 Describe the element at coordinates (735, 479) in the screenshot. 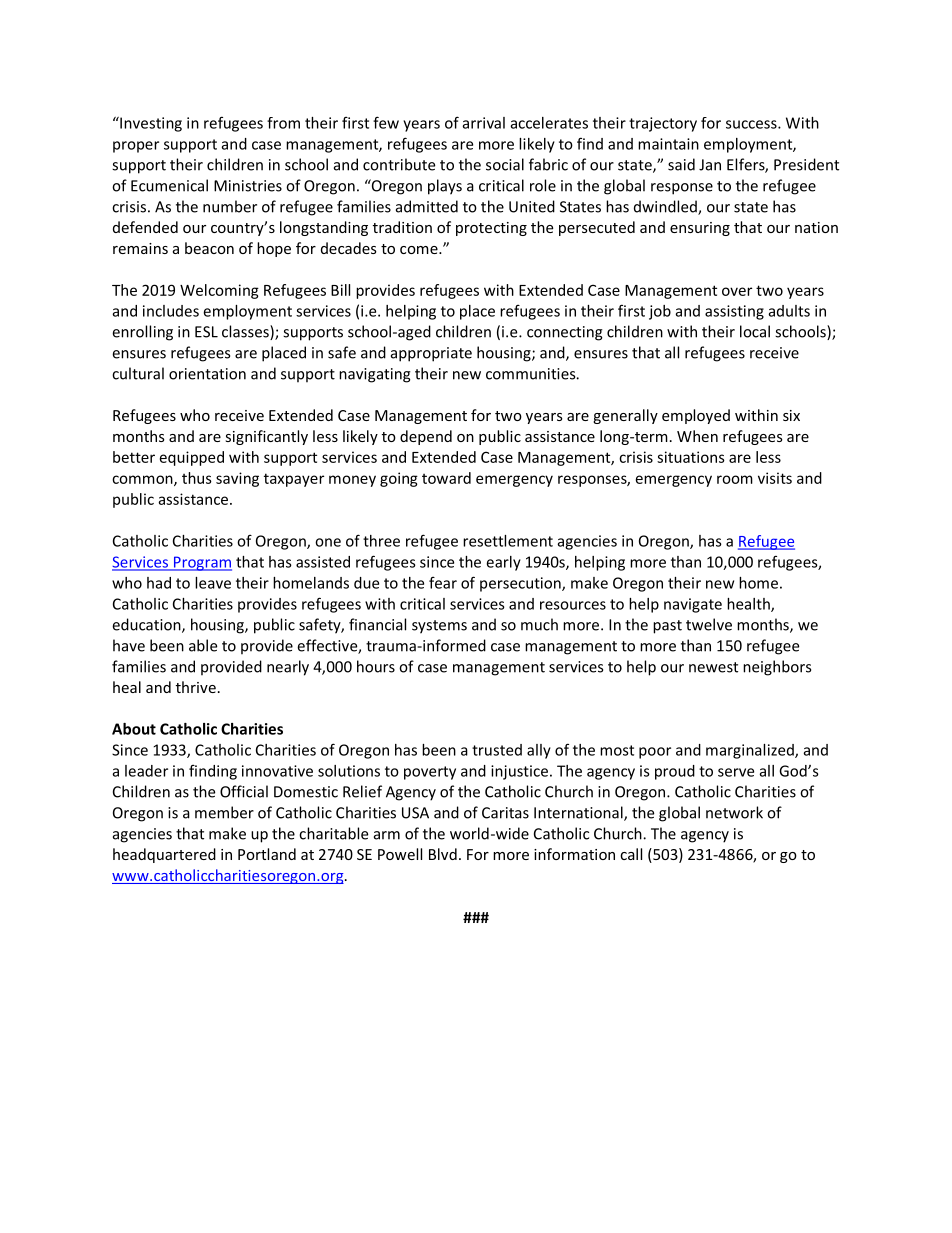

I see `room` at that location.
